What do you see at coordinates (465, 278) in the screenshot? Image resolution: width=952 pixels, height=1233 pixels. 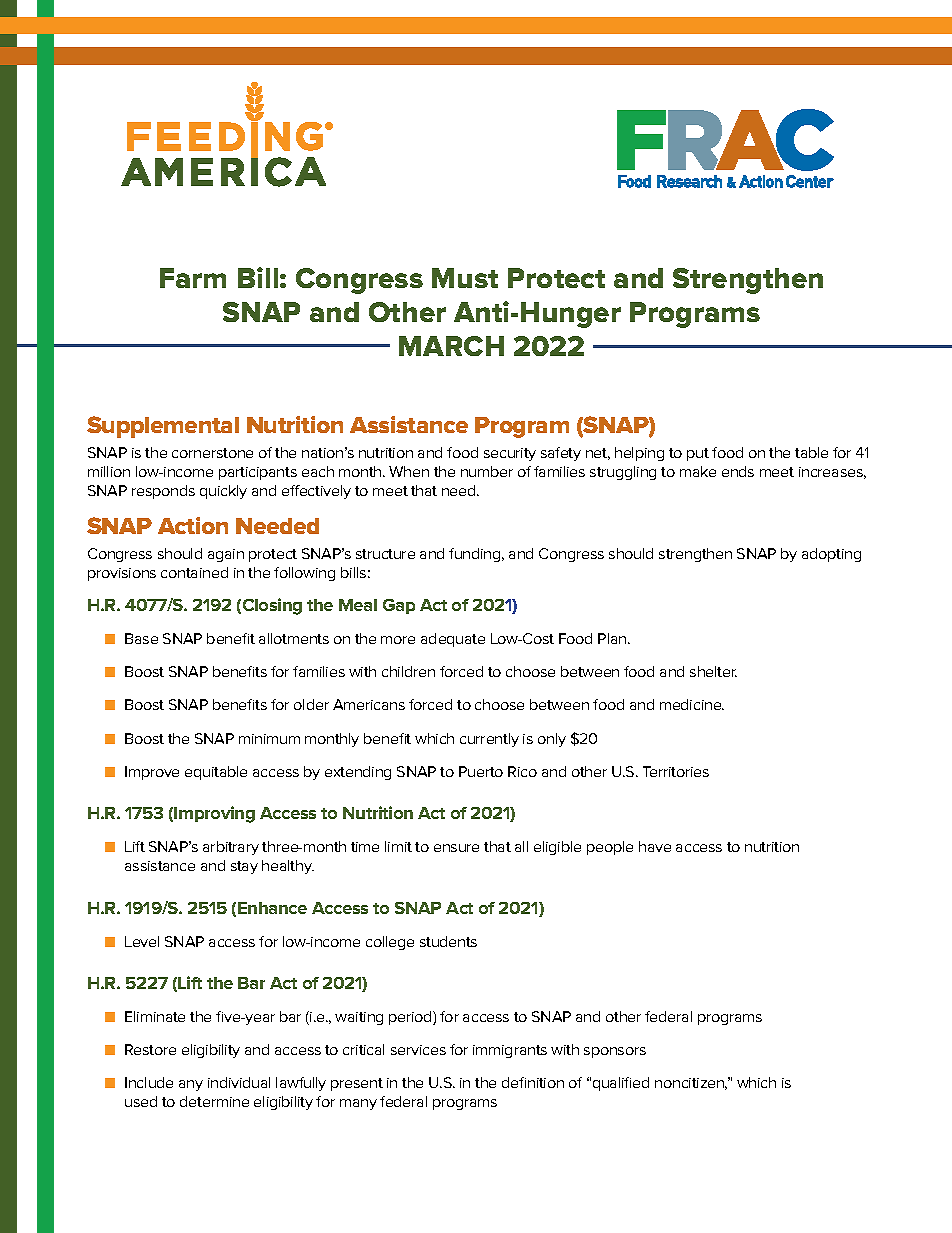 I see `Must` at bounding box center [465, 278].
